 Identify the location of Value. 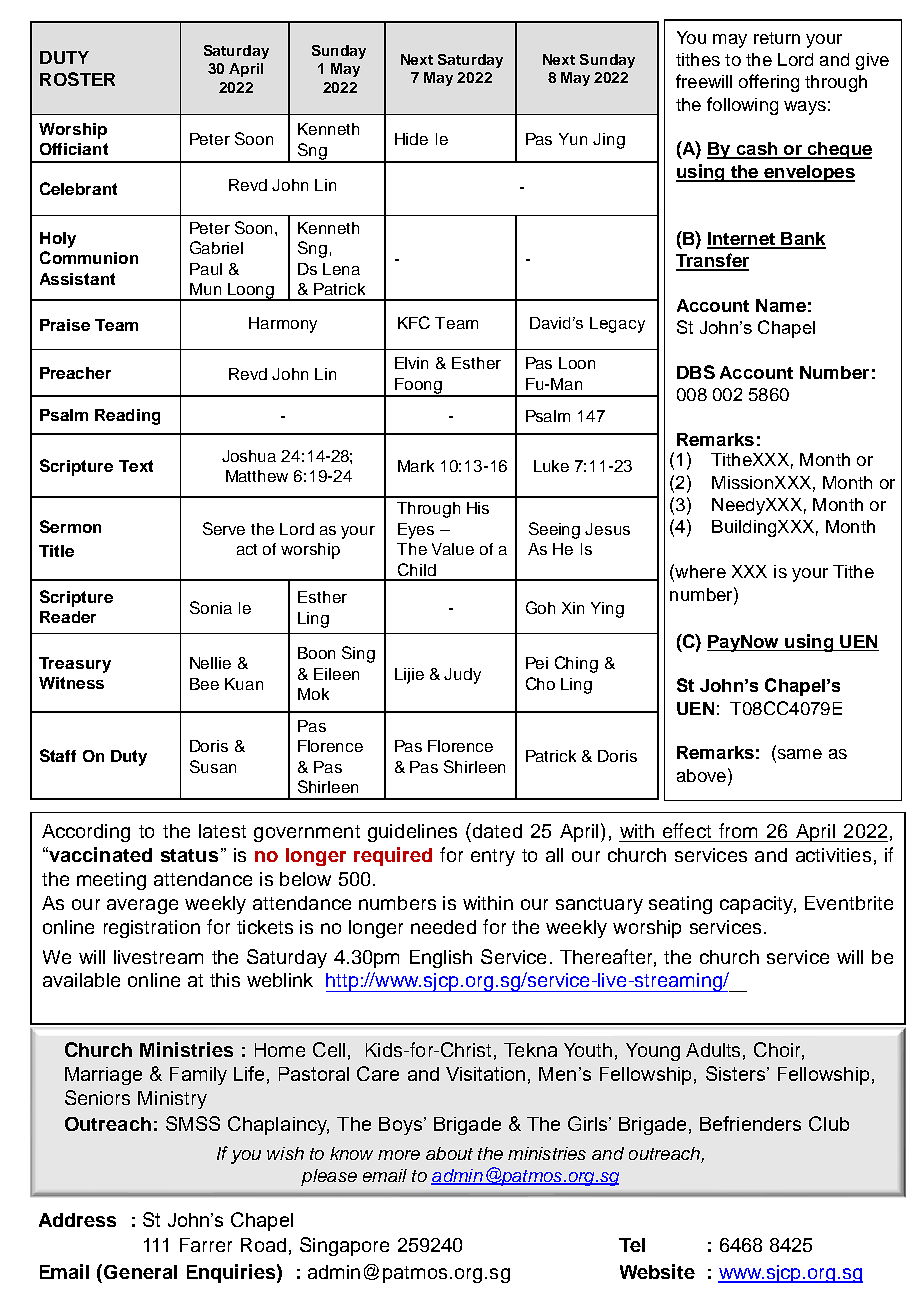
(453, 549).
